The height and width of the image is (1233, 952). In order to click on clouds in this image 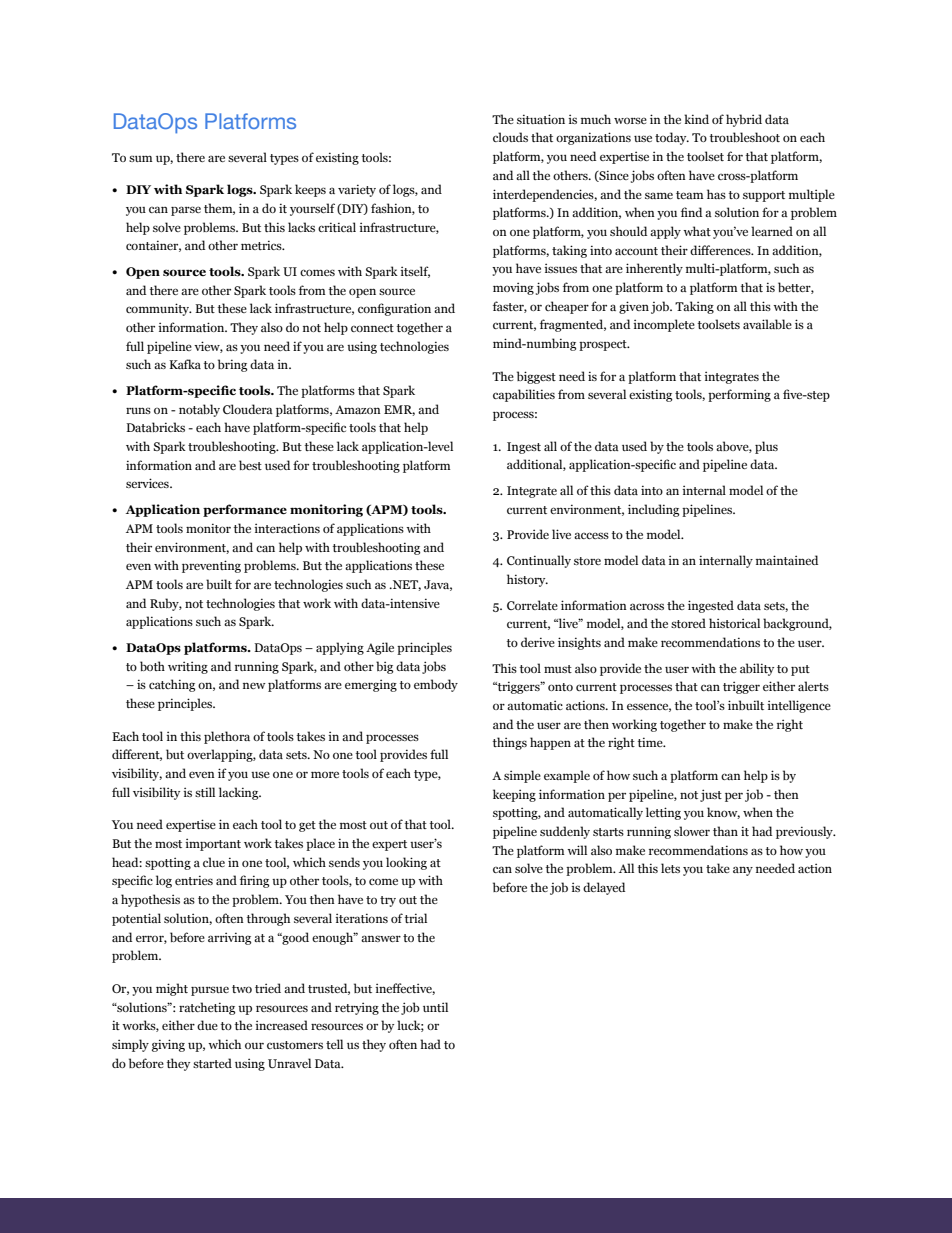, I will do `click(510, 137)`.
